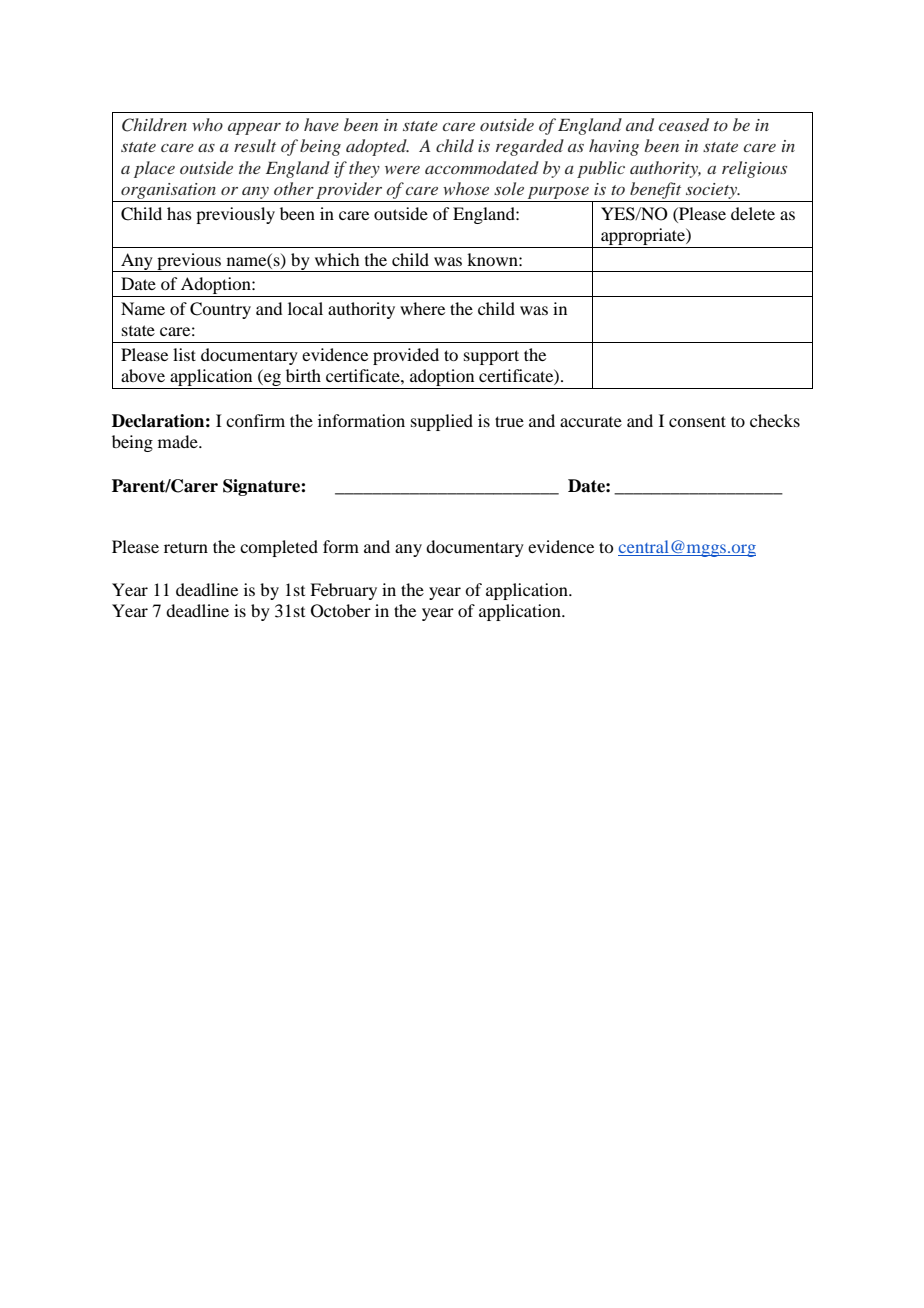 Image resolution: width=924 pixels, height=1308 pixels. What do you see at coordinates (341, 611) in the screenshot?
I see `October` at bounding box center [341, 611].
